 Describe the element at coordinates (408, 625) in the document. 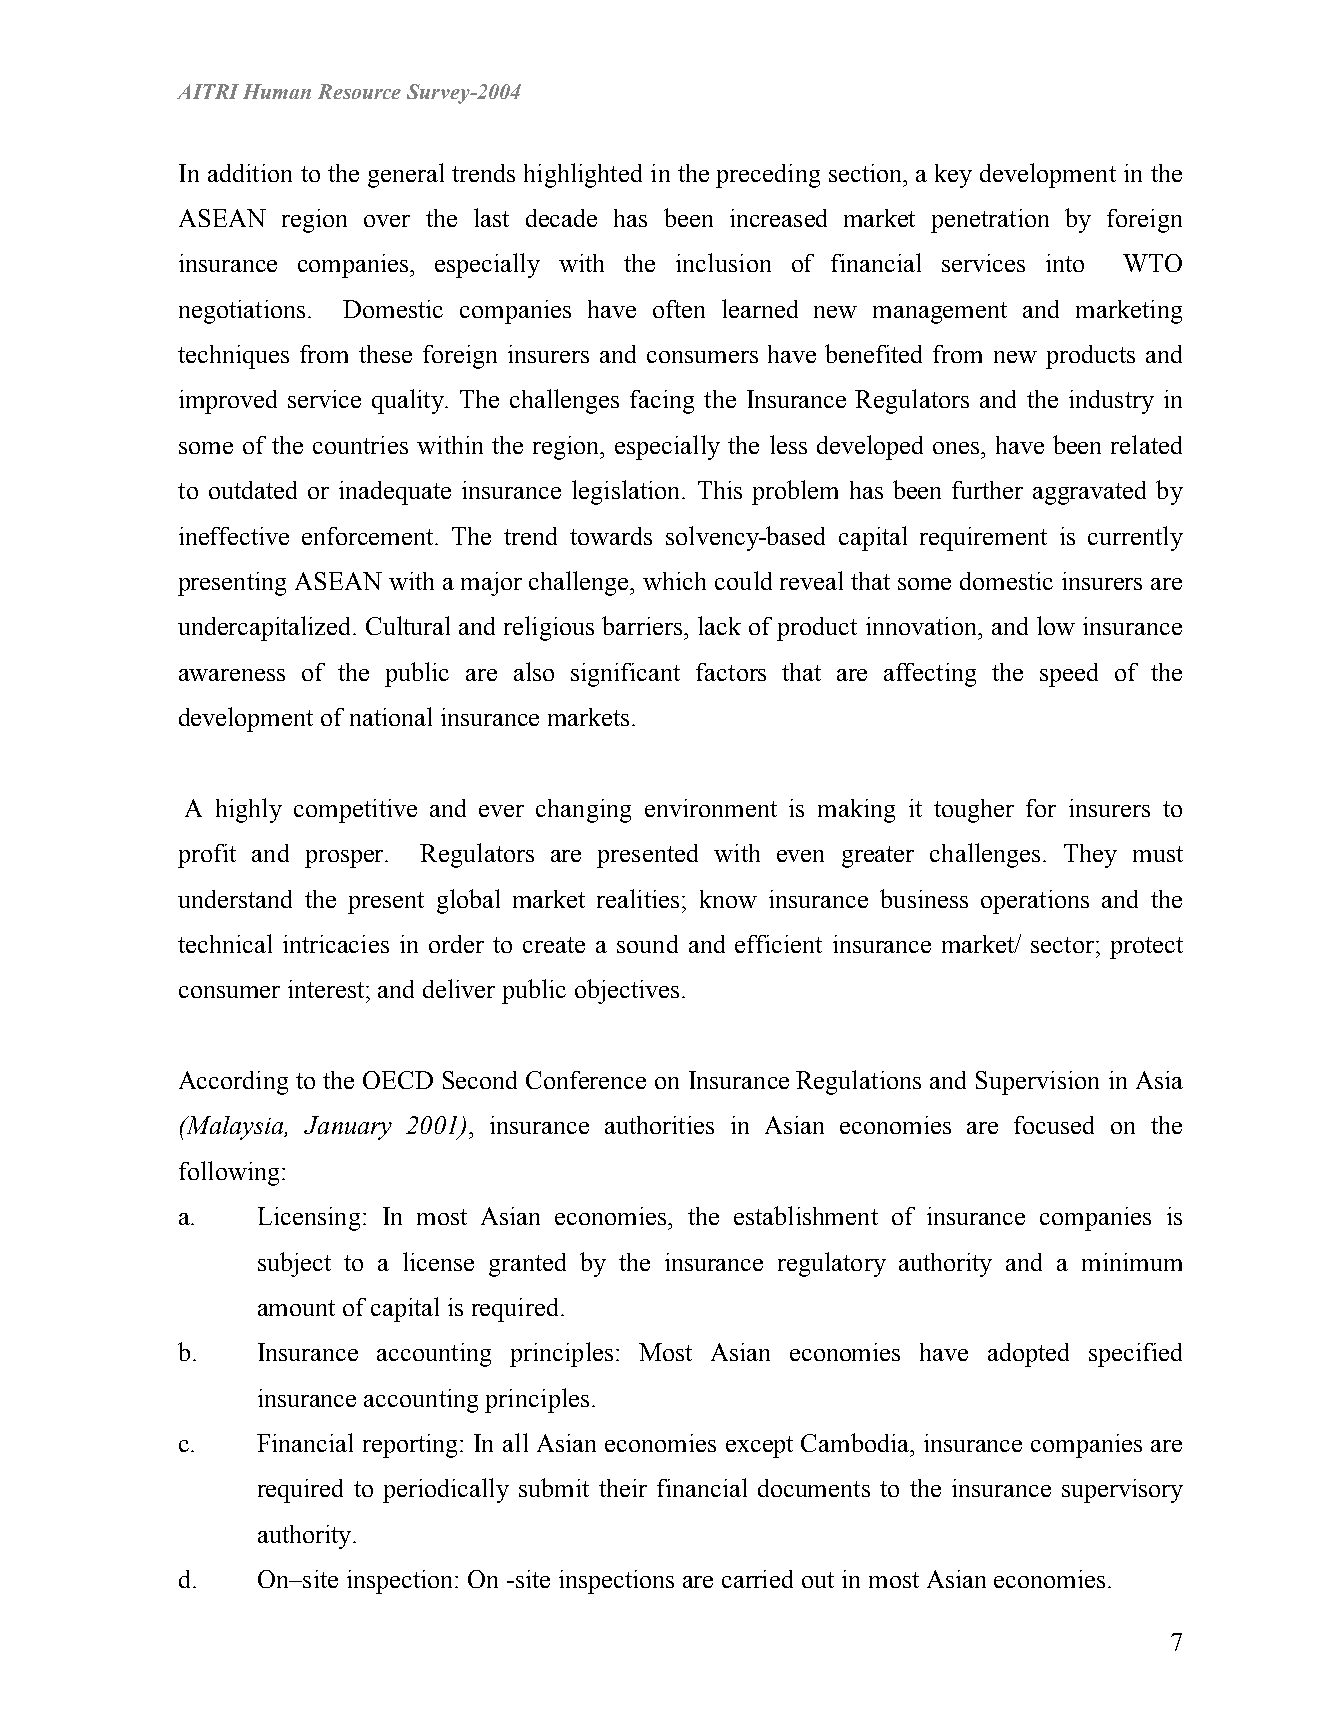

I see `Cultural` at that location.
